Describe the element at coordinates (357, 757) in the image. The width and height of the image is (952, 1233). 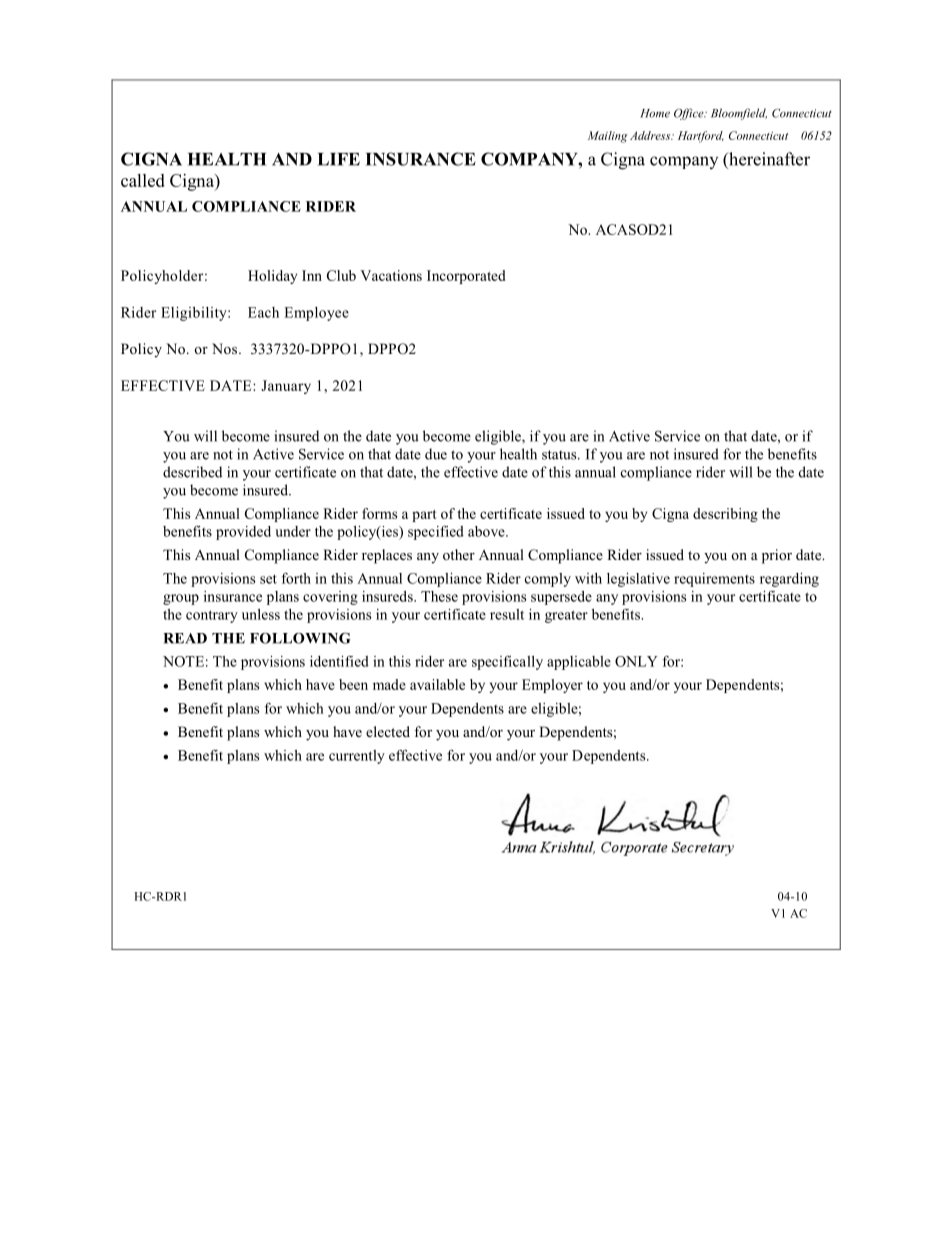
I see `currently` at that location.
